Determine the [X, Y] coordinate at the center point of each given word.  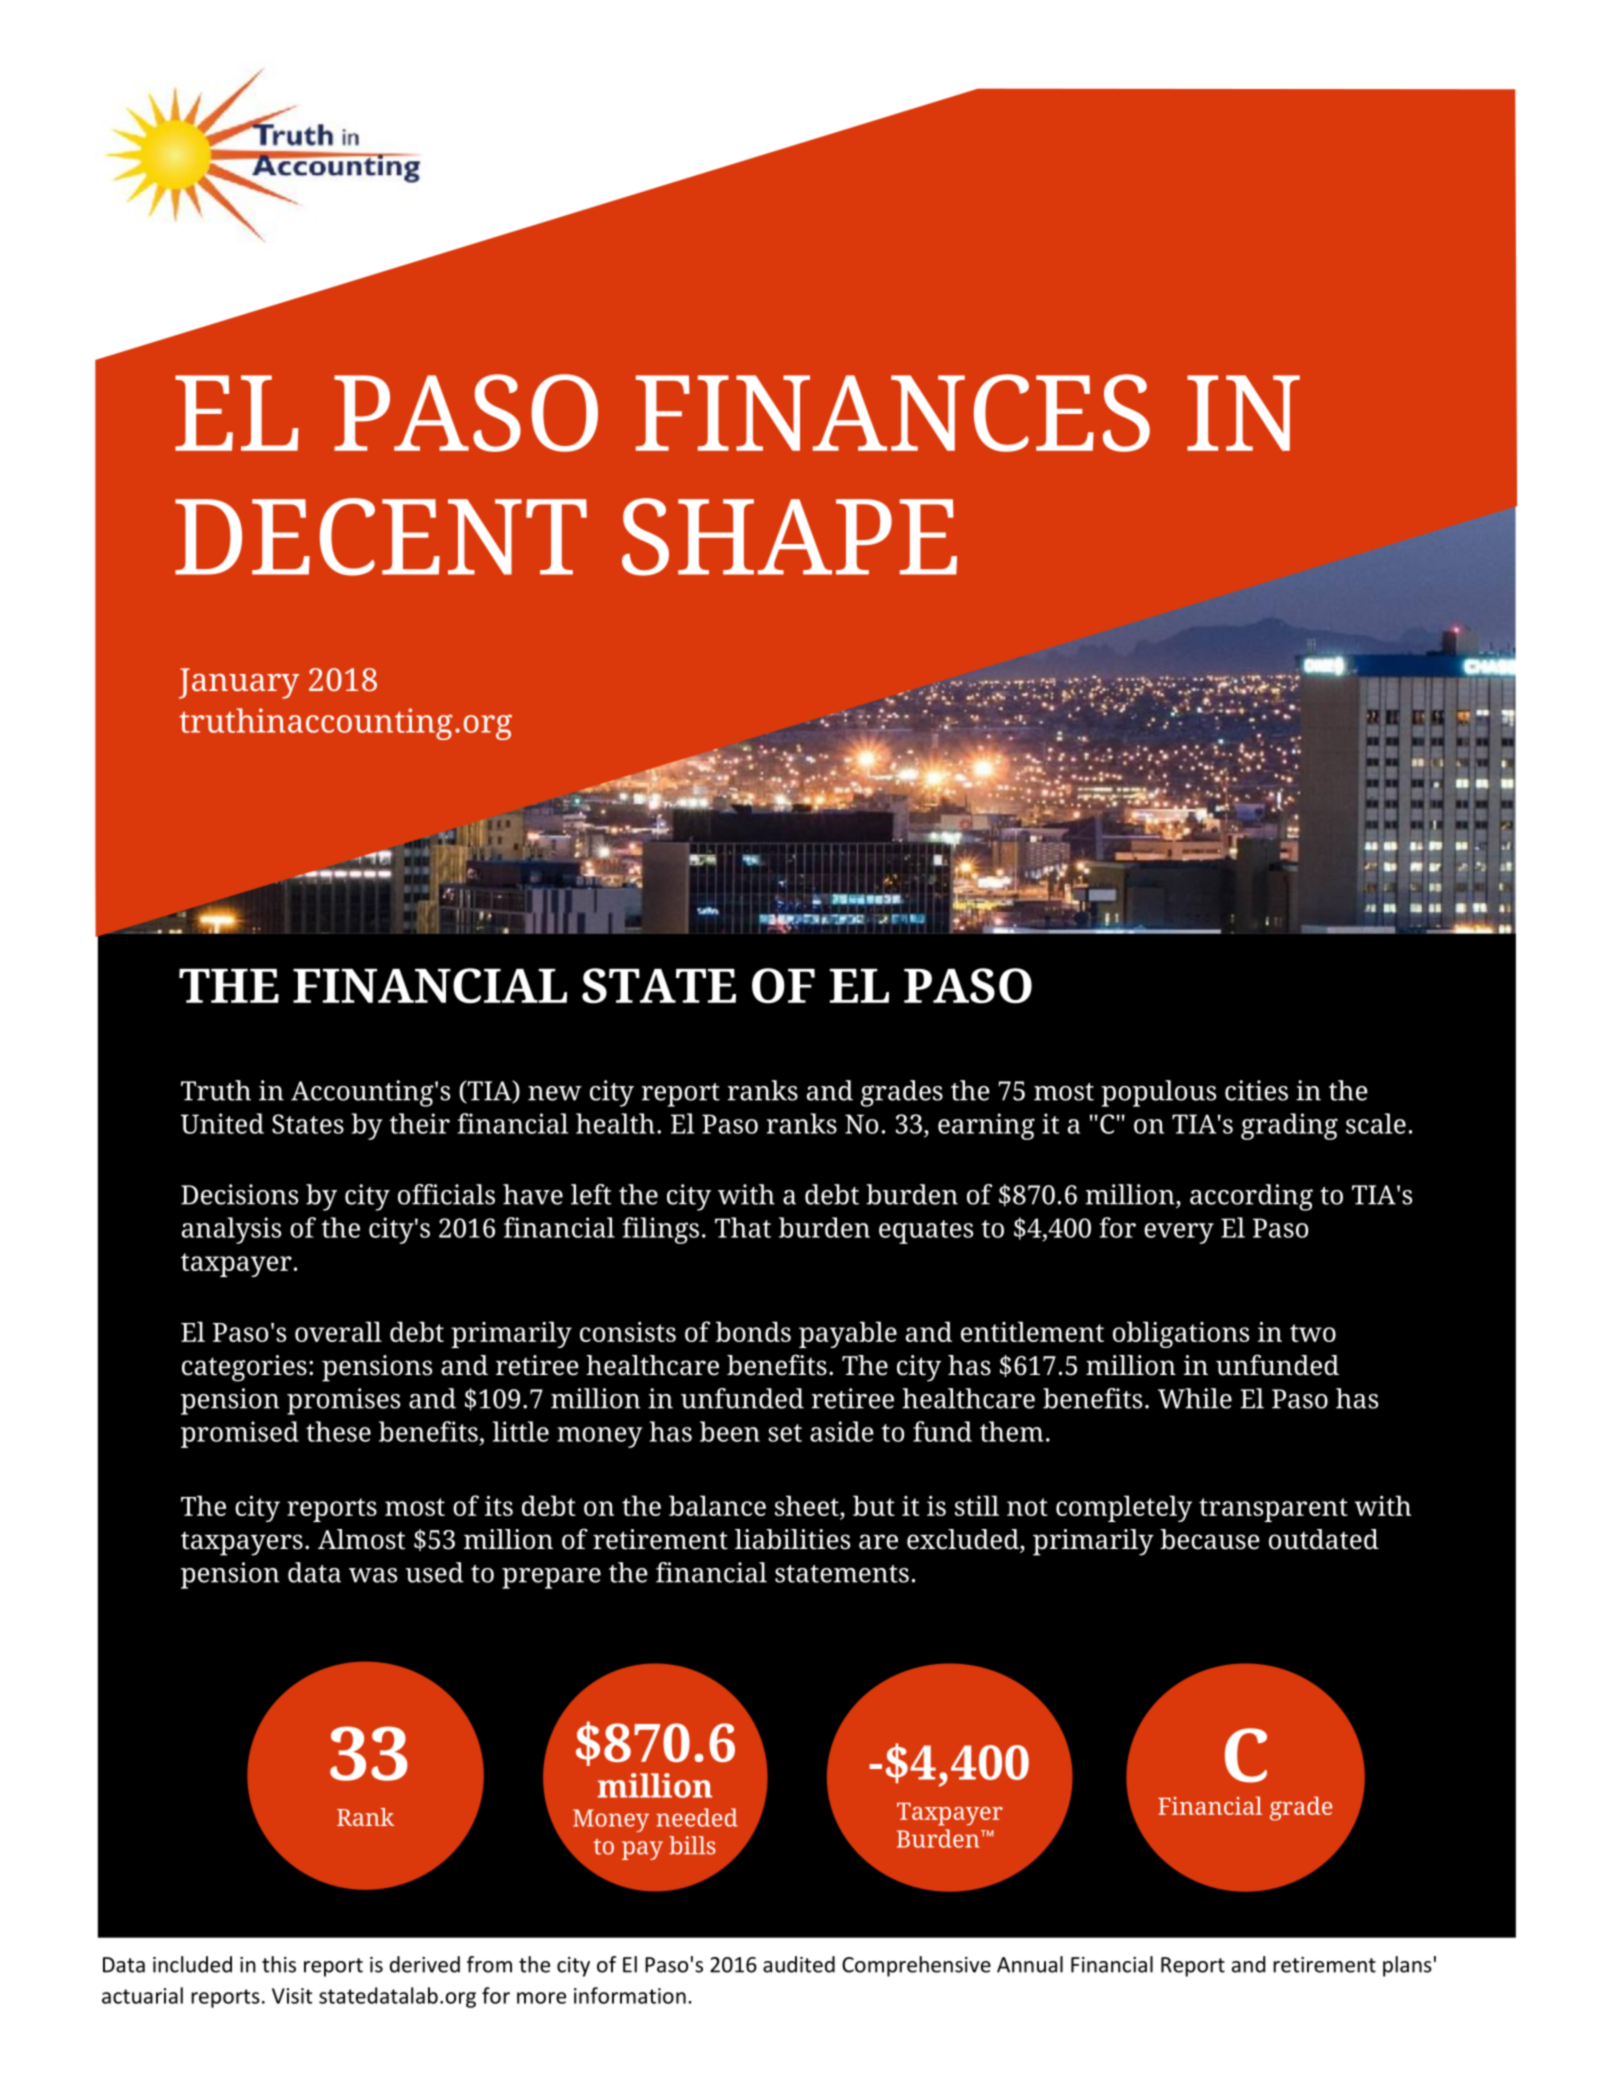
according [1251, 1197]
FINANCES [893, 413]
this [279, 1964]
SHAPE [789, 537]
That [743, 1227]
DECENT [381, 537]
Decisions [239, 1194]
